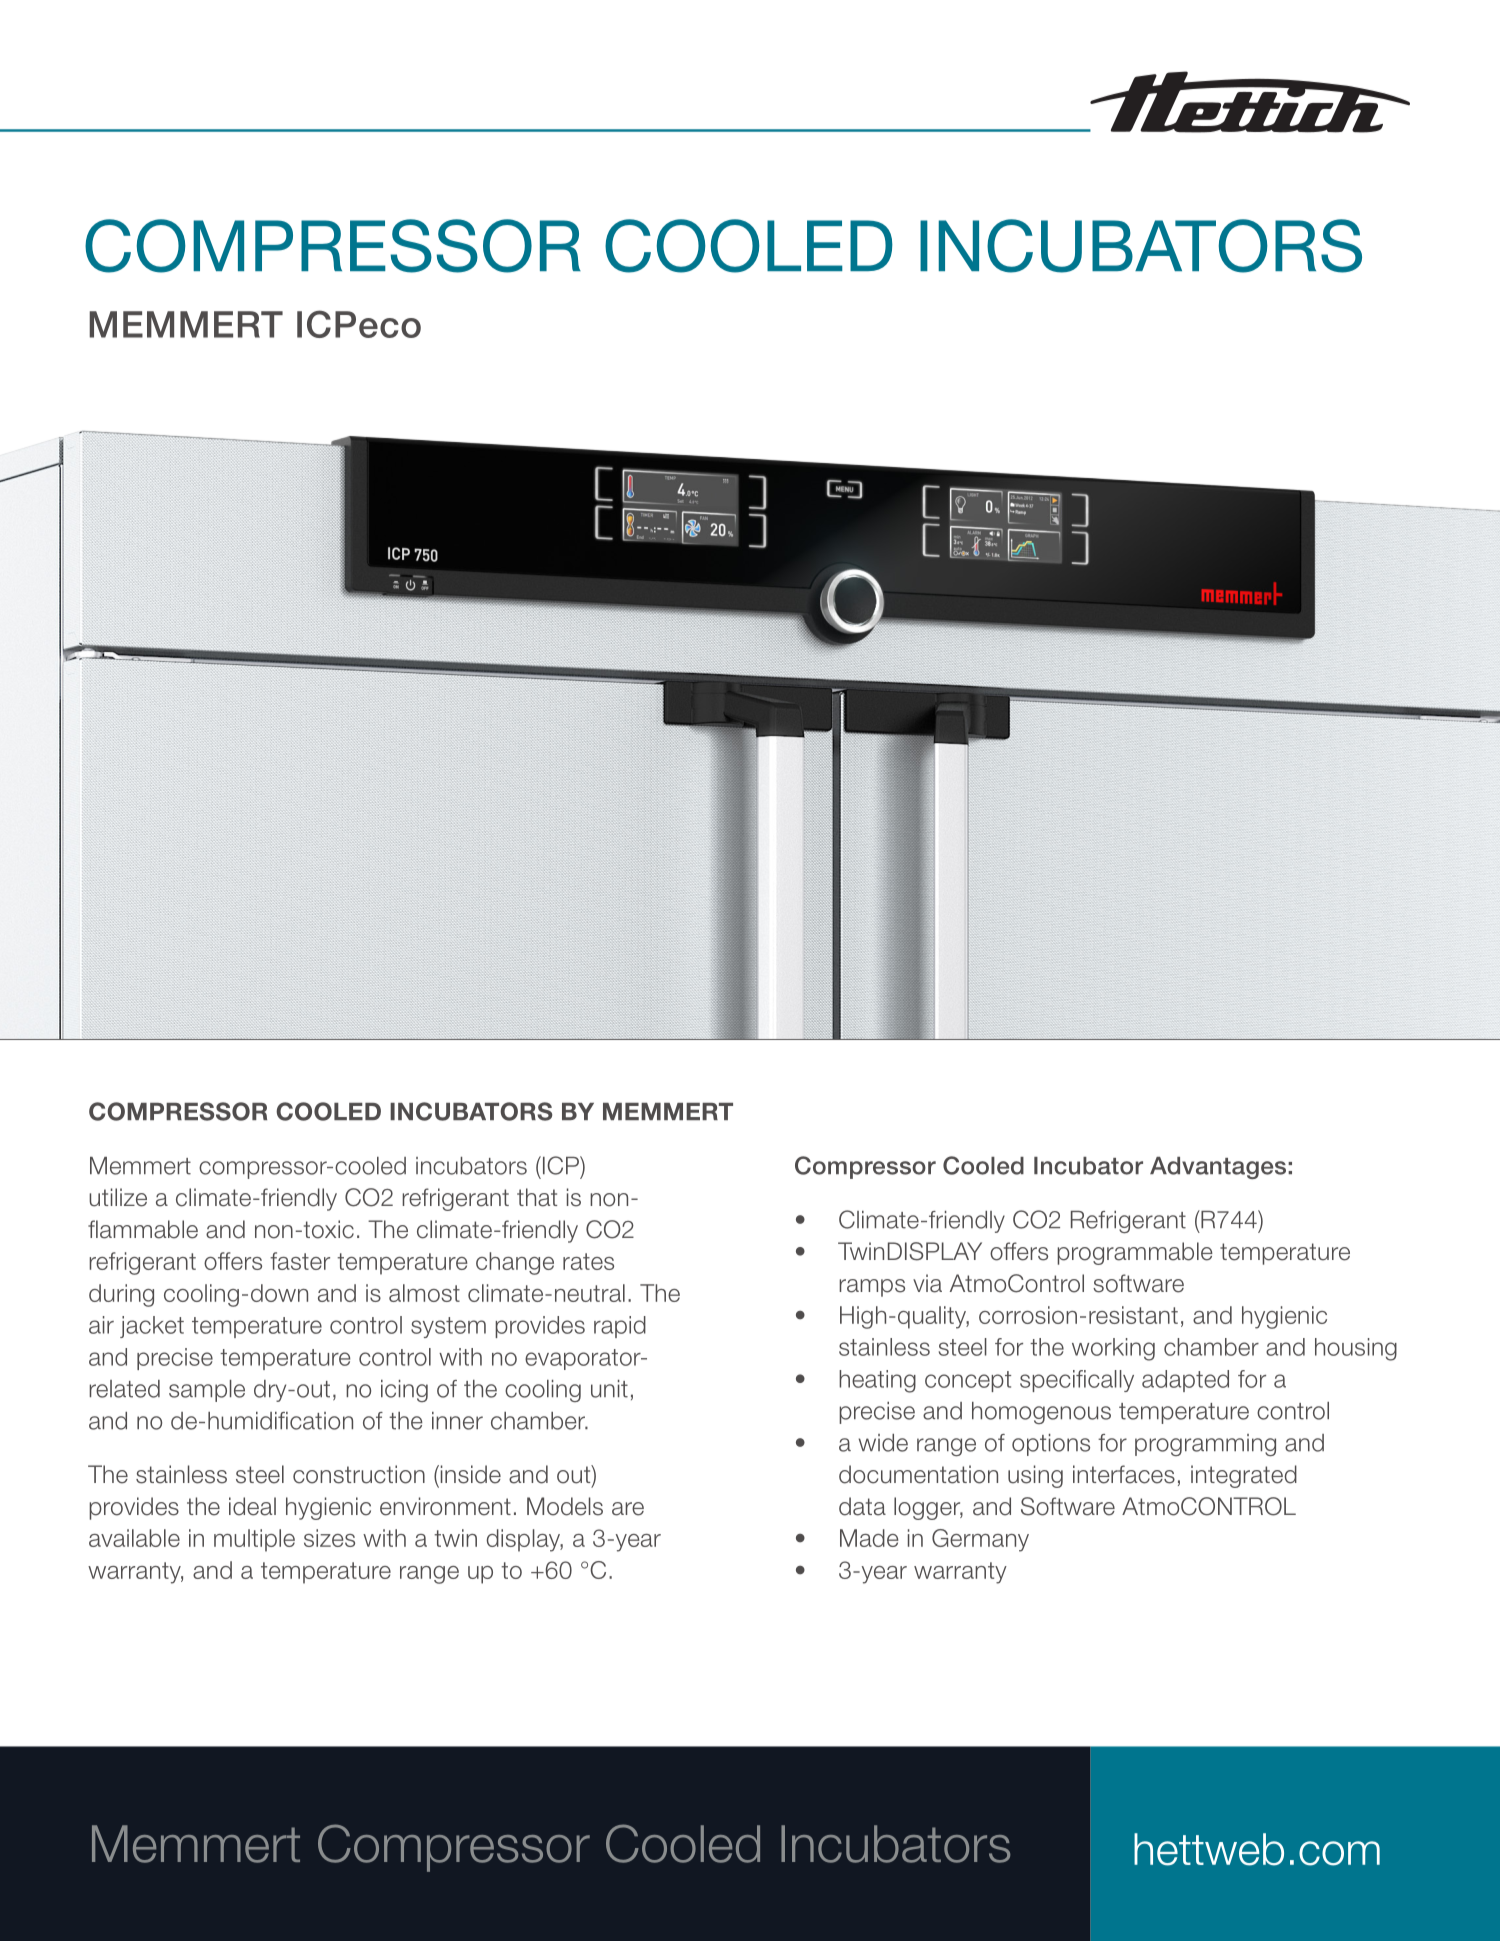  What do you see at coordinates (980, 1540) in the screenshot?
I see `Germany` at bounding box center [980, 1540].
